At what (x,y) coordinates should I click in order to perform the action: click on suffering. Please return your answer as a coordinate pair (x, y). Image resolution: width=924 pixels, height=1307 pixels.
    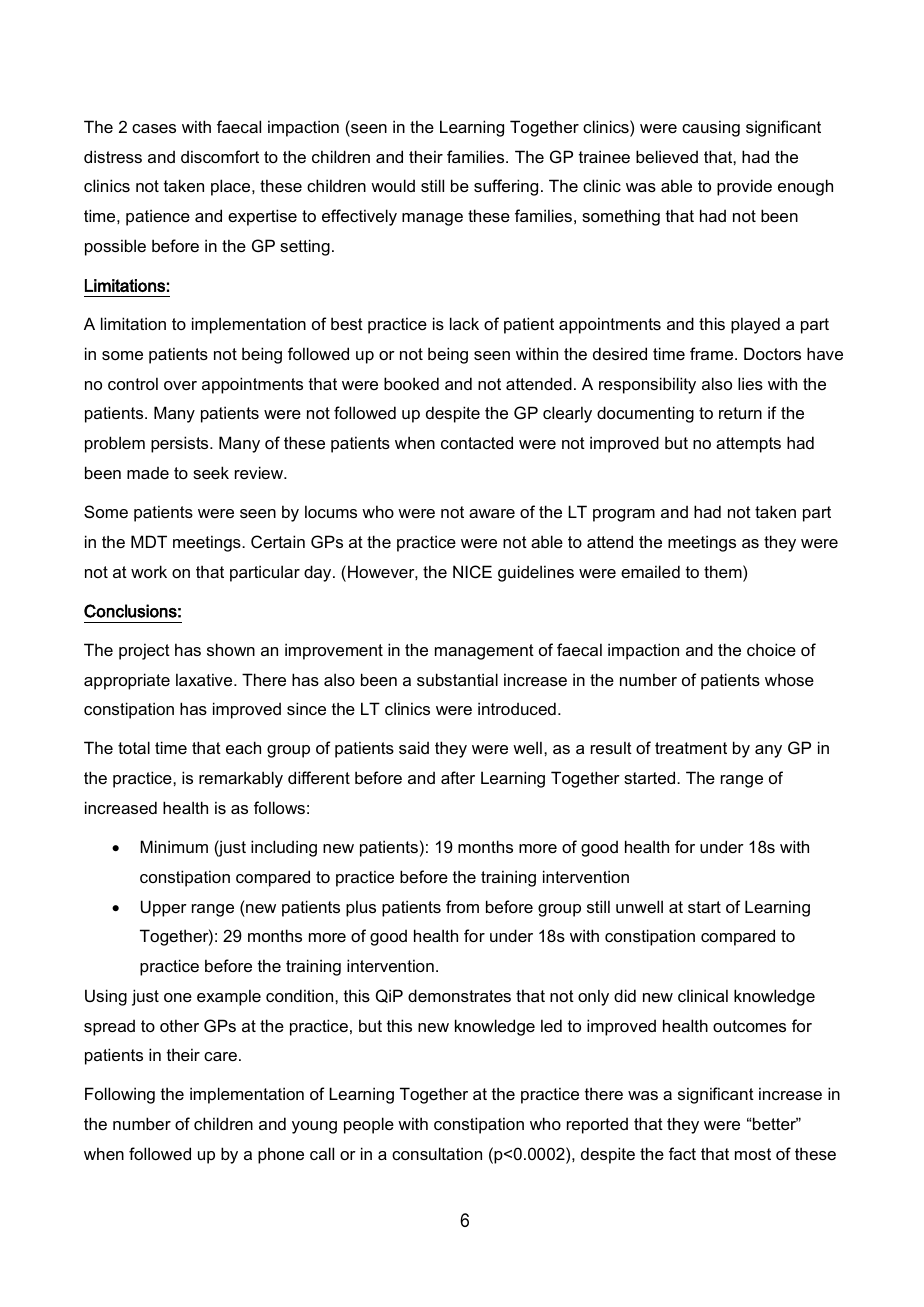
    Looking at the image, I should click on (506, 187).
